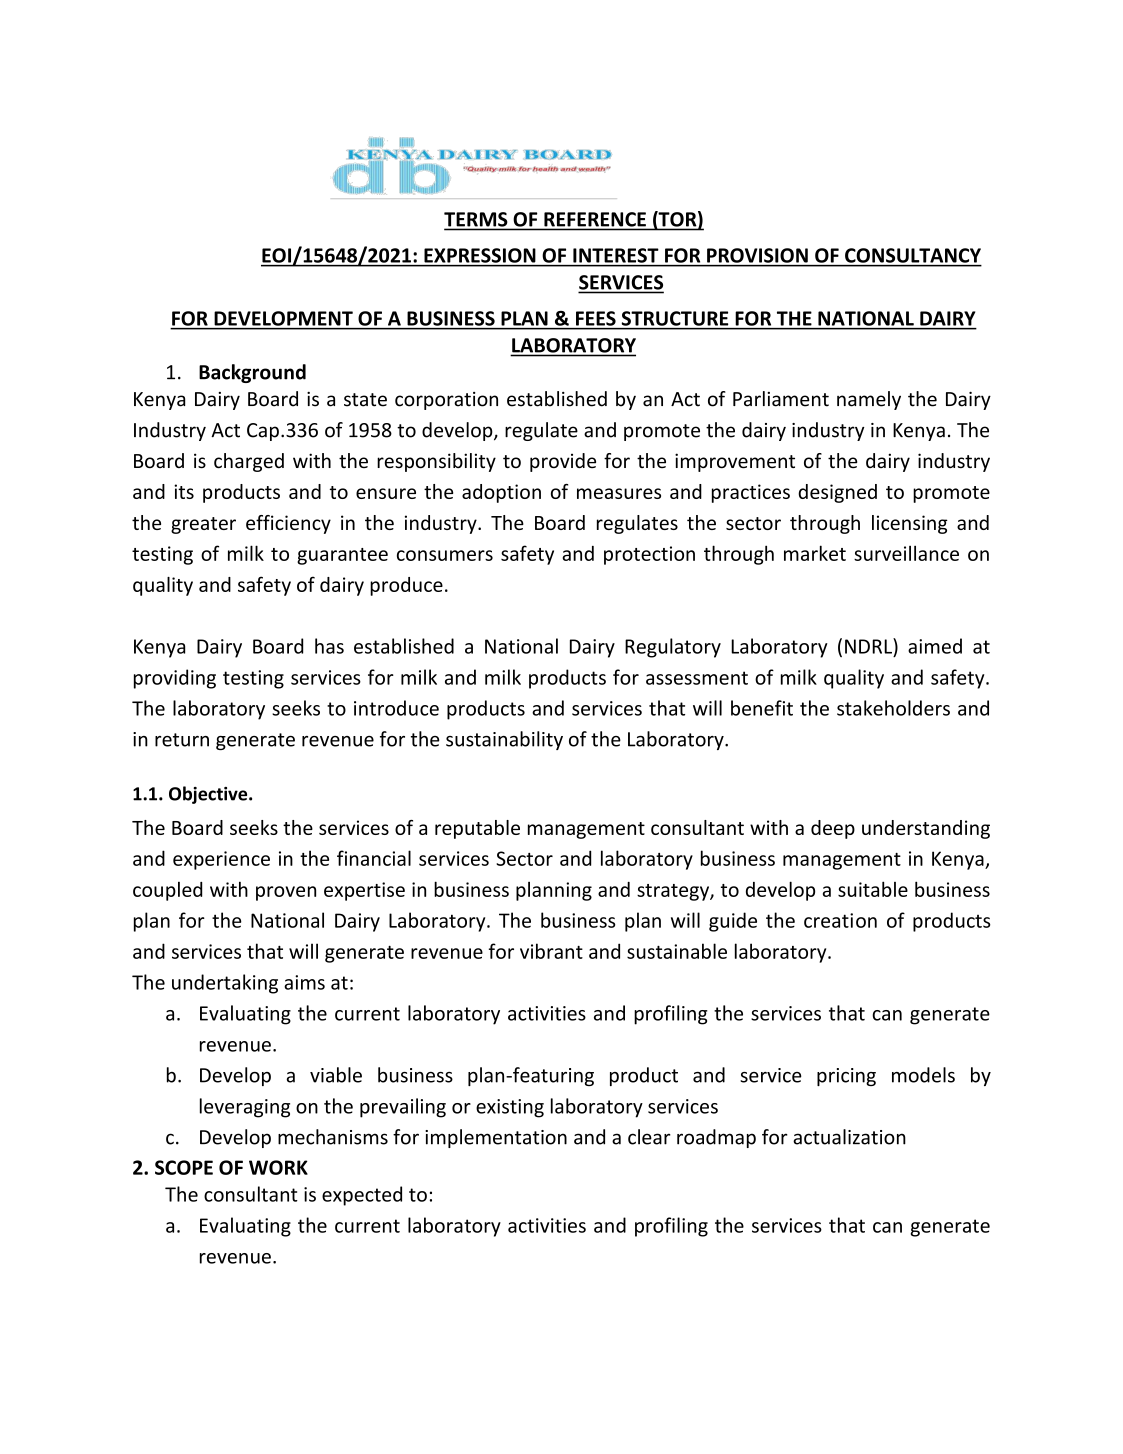 The height and width of the screenshot is (1454, 1123). Describe the element at coordinates (209, 795) in the screenshot. I see `Objective` at that location.
